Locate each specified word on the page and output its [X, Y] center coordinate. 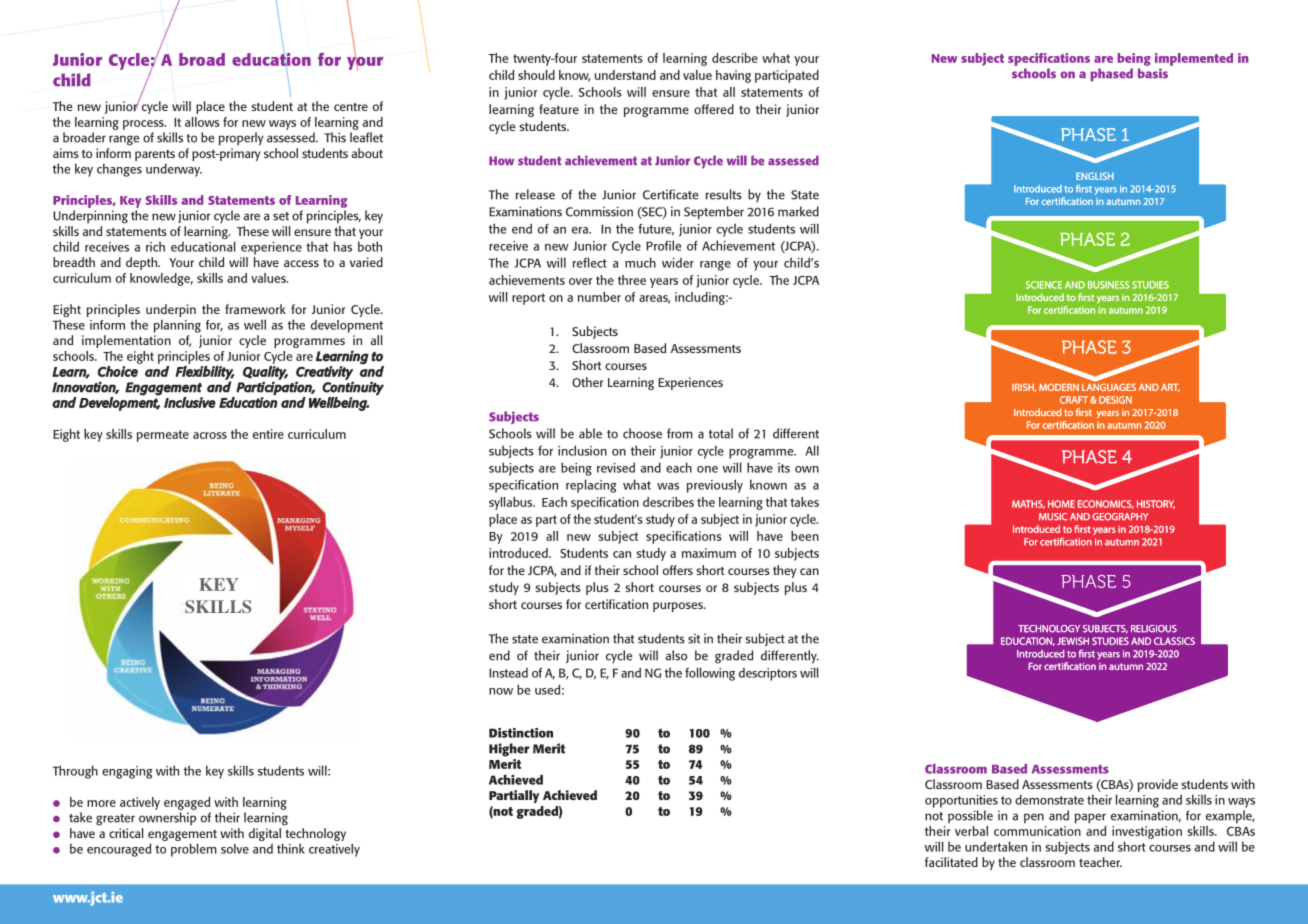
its [784, 468]
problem [194, 850]
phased [1111, 75]
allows [202, 122]
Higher [509, 750]
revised [616, 467]
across [210, 435]
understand [625, 75]
